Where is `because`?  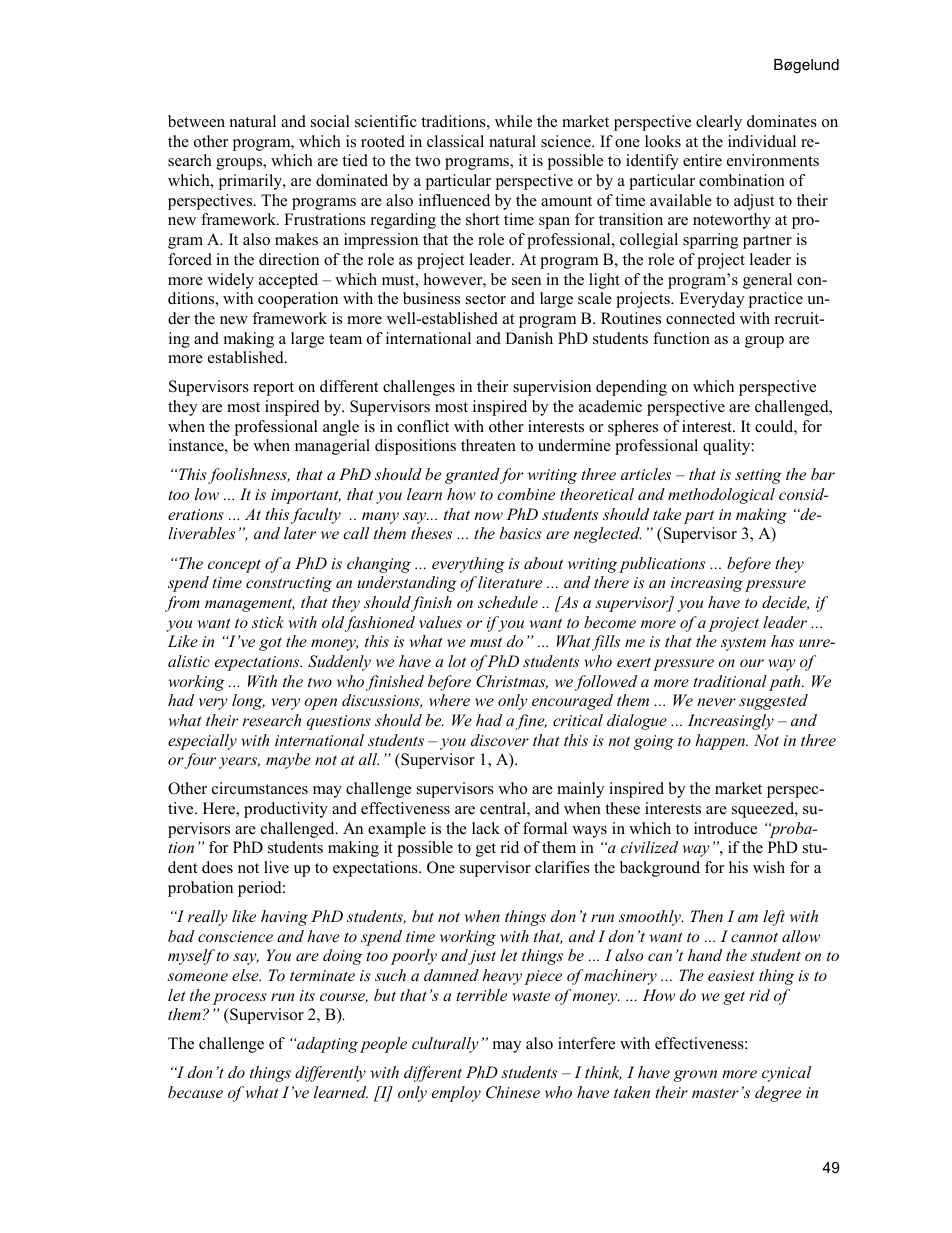
because is located at coordinates (195, 1092).
